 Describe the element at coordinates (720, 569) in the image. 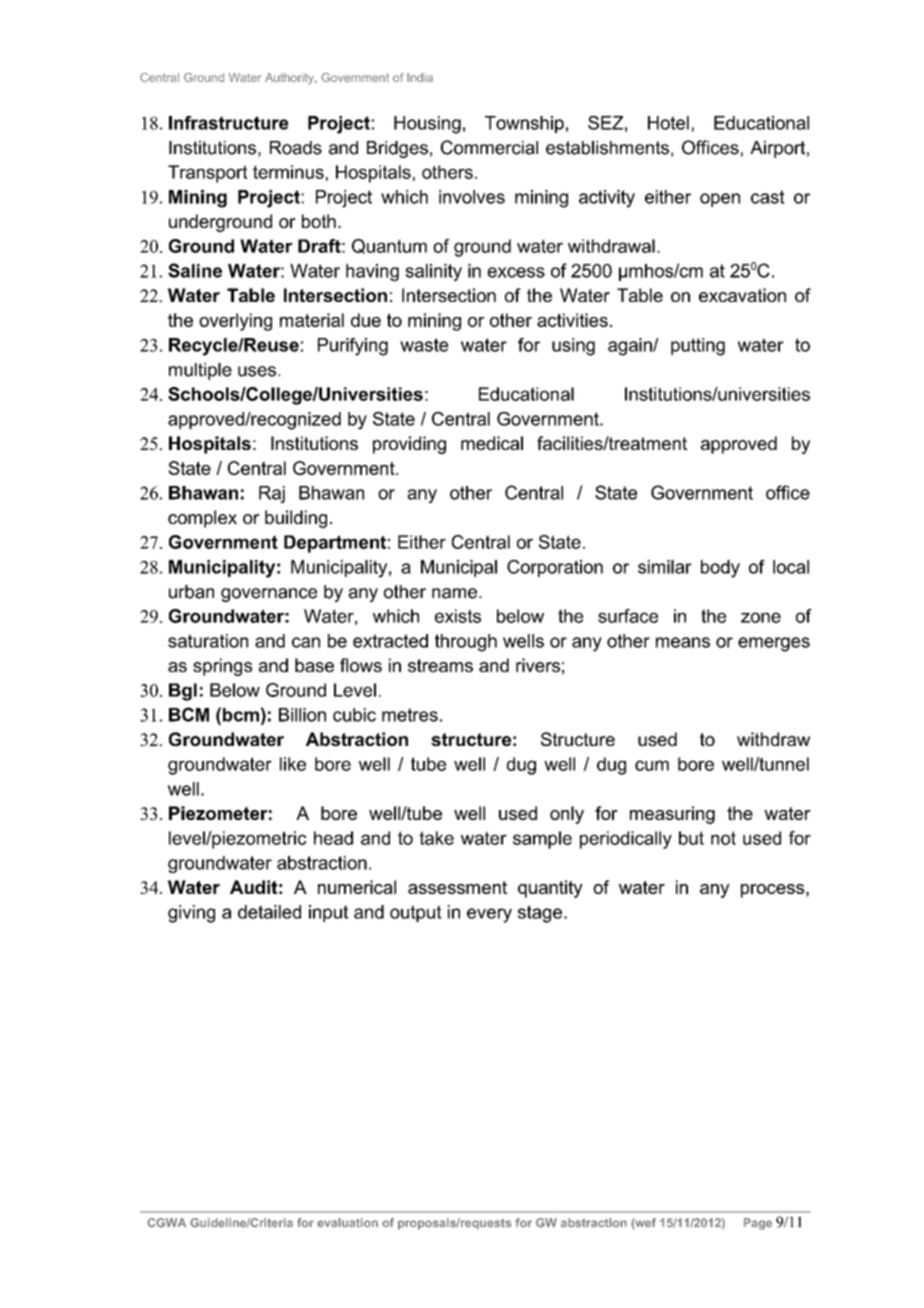

I see `body` at that location.
